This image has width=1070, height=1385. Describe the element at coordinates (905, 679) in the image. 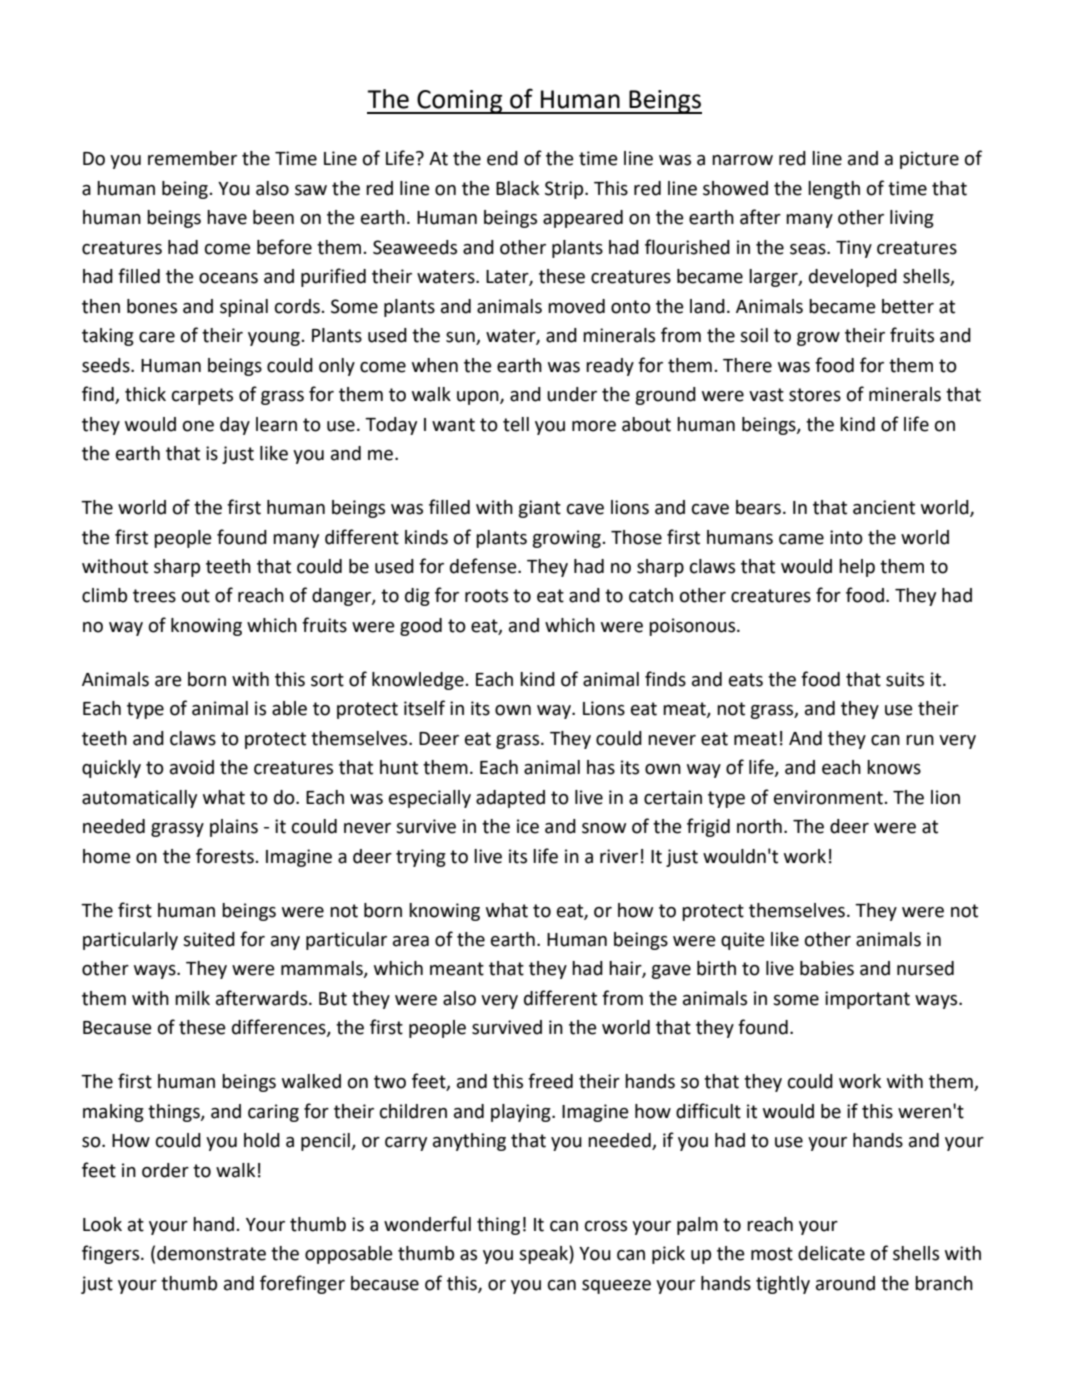

I see `suits` at that location.
